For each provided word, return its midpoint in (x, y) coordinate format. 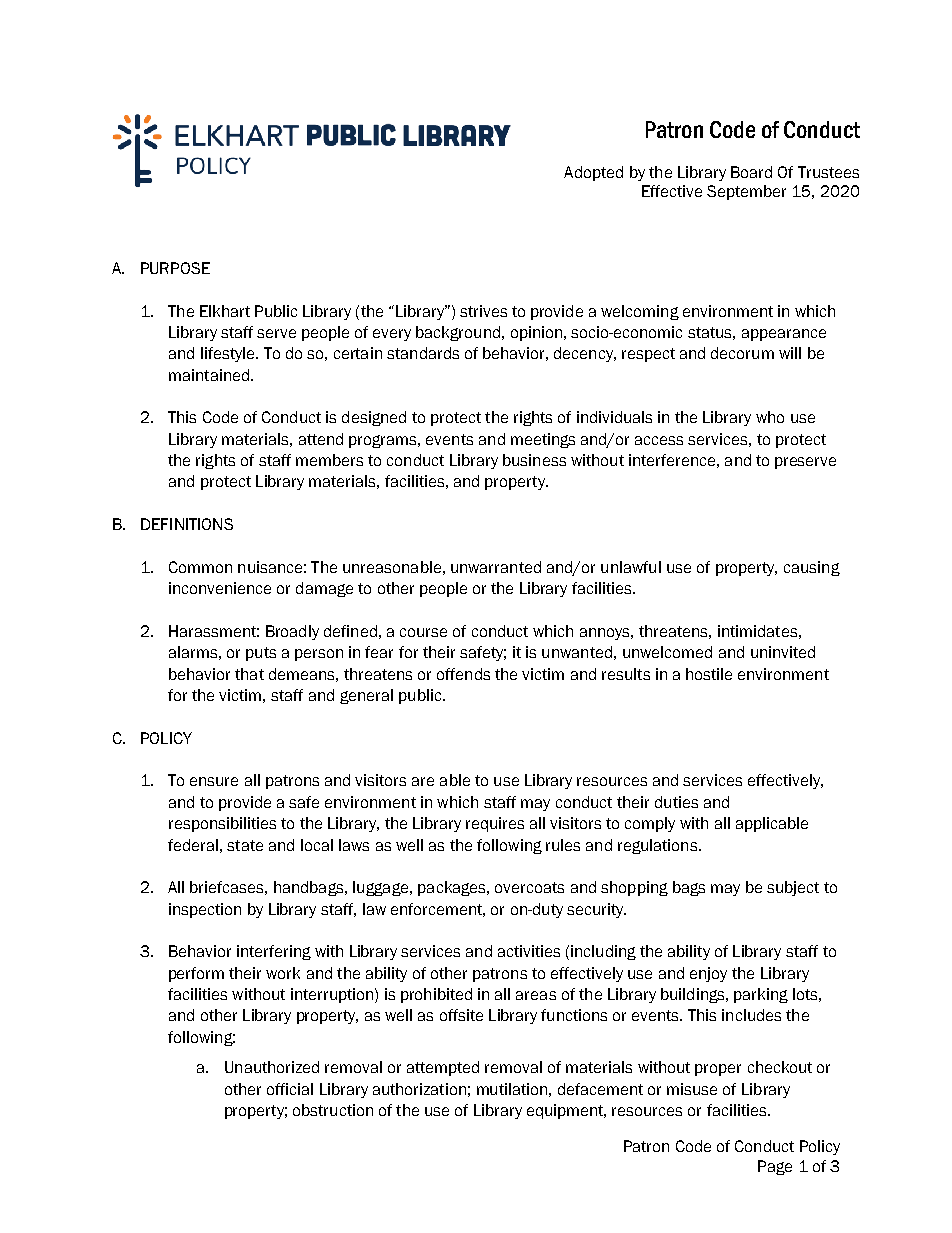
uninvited (783, 652)
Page (775, 1167)
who (770, 417)
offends (463, 674)
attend (321, 439)
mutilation (512, 1089)
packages (453, 888)
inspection (205, 910)
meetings (543, 440)
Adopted (593, 173)
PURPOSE (175, 268)
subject (793, 888)
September (746, 192)
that (249, 674)
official (290, 1089)
